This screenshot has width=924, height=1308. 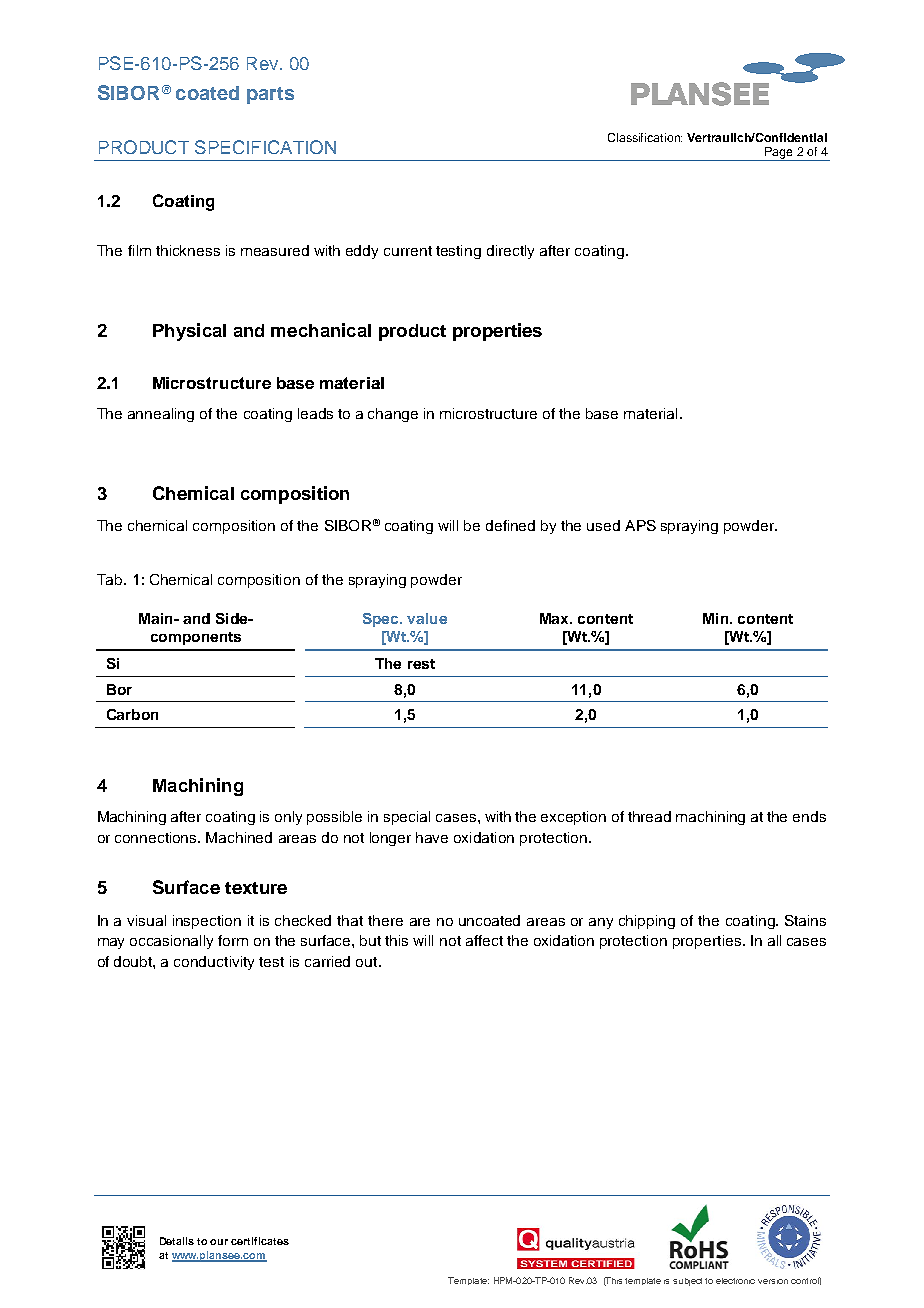 I want to click on current, so click(x=408, y=251).
